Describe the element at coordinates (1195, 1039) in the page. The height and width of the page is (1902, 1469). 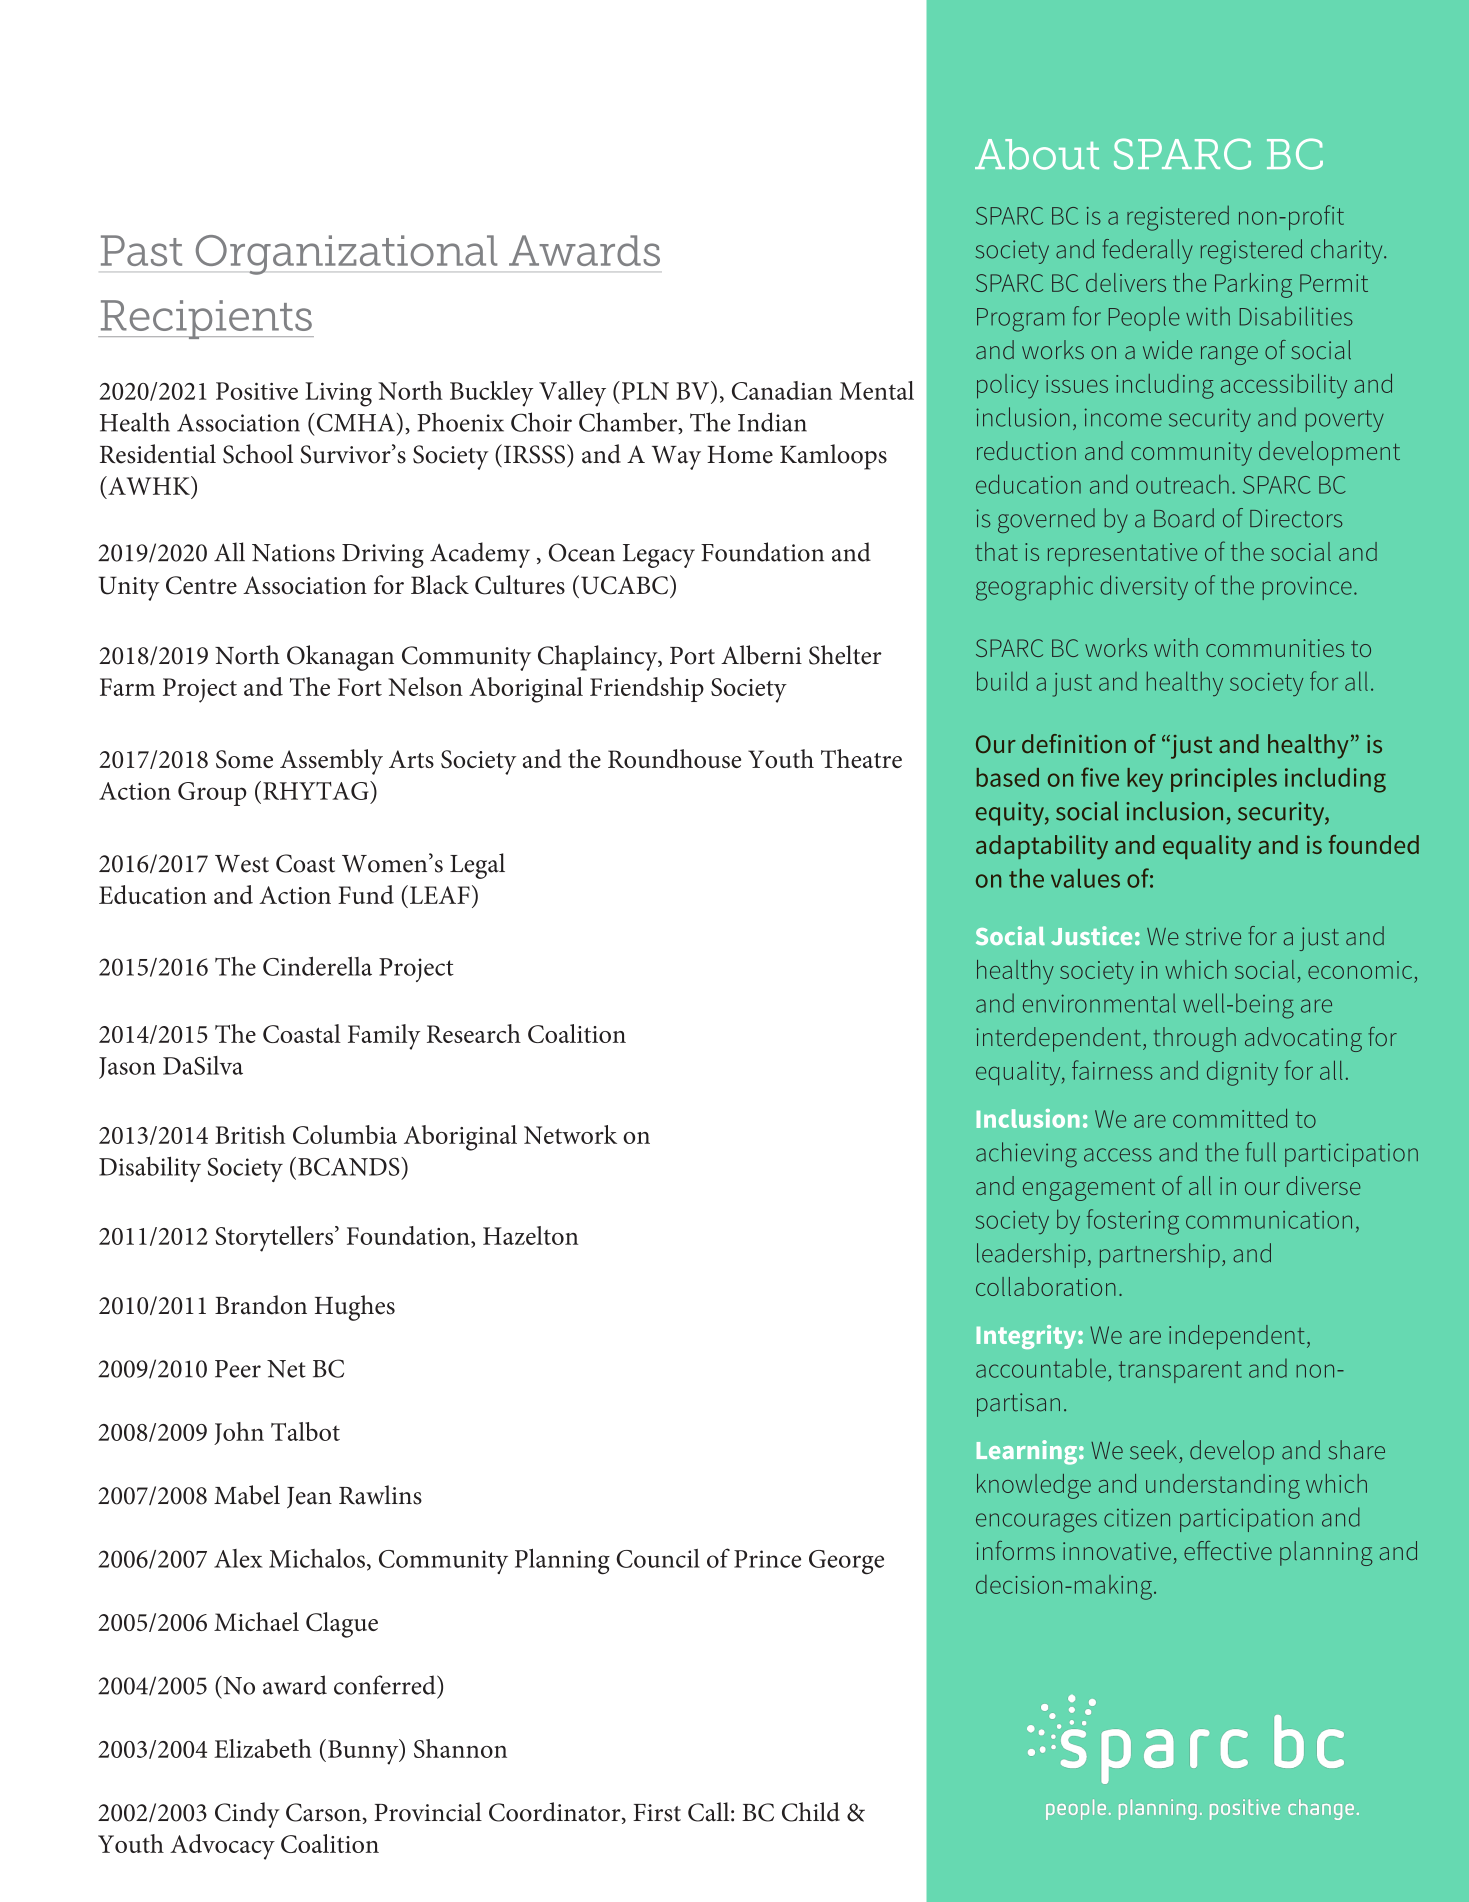
I see `through` at that location.
